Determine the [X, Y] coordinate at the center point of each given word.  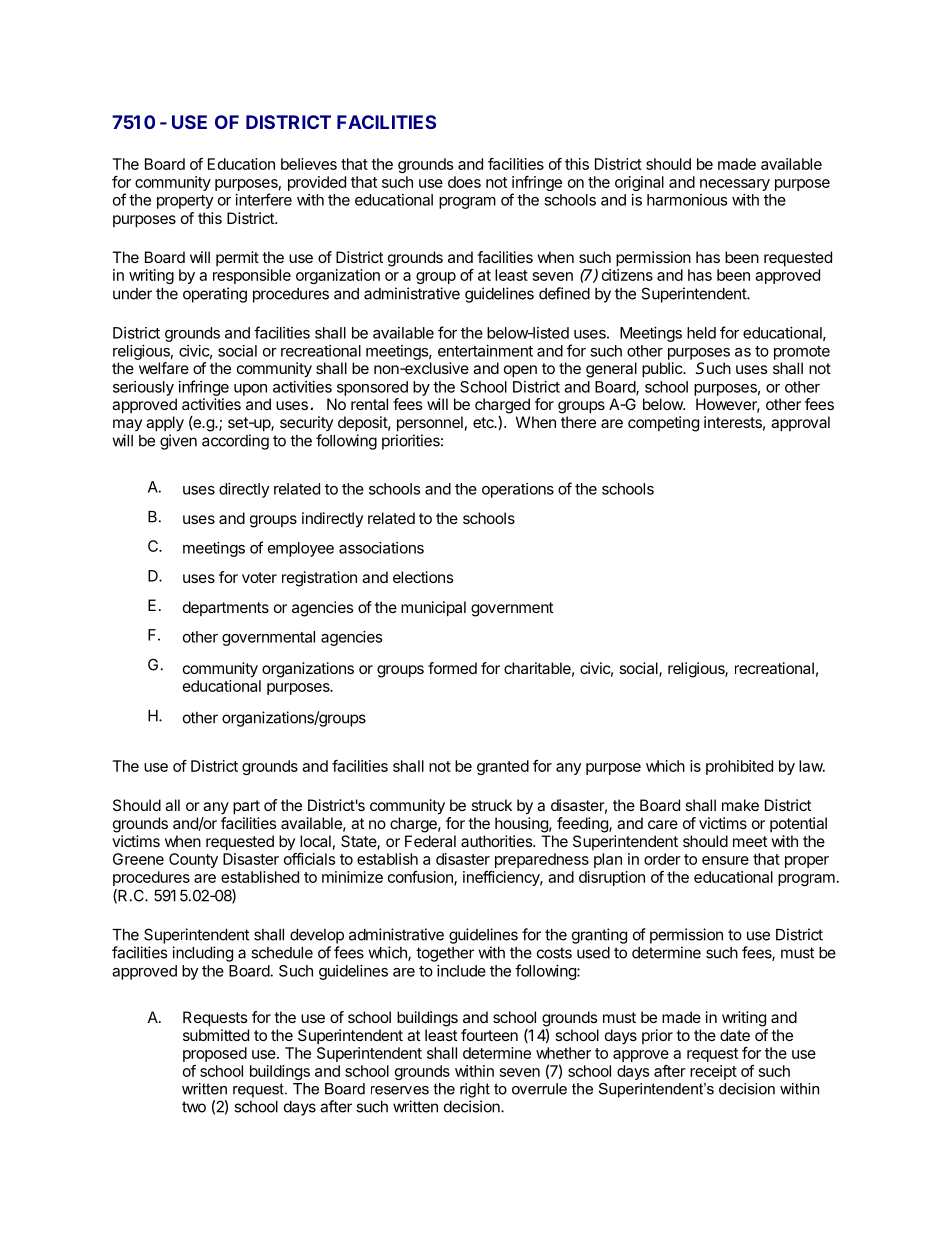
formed [452, 668]
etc [484, 422]
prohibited [739, 767]
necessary [735, 185]
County [193, 860]
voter [259, 577]
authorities [497, 841]
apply [165, 424]
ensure [725, 860]
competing [663, 424]
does [464, 182]
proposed [215, 1054]
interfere [264, 199]
